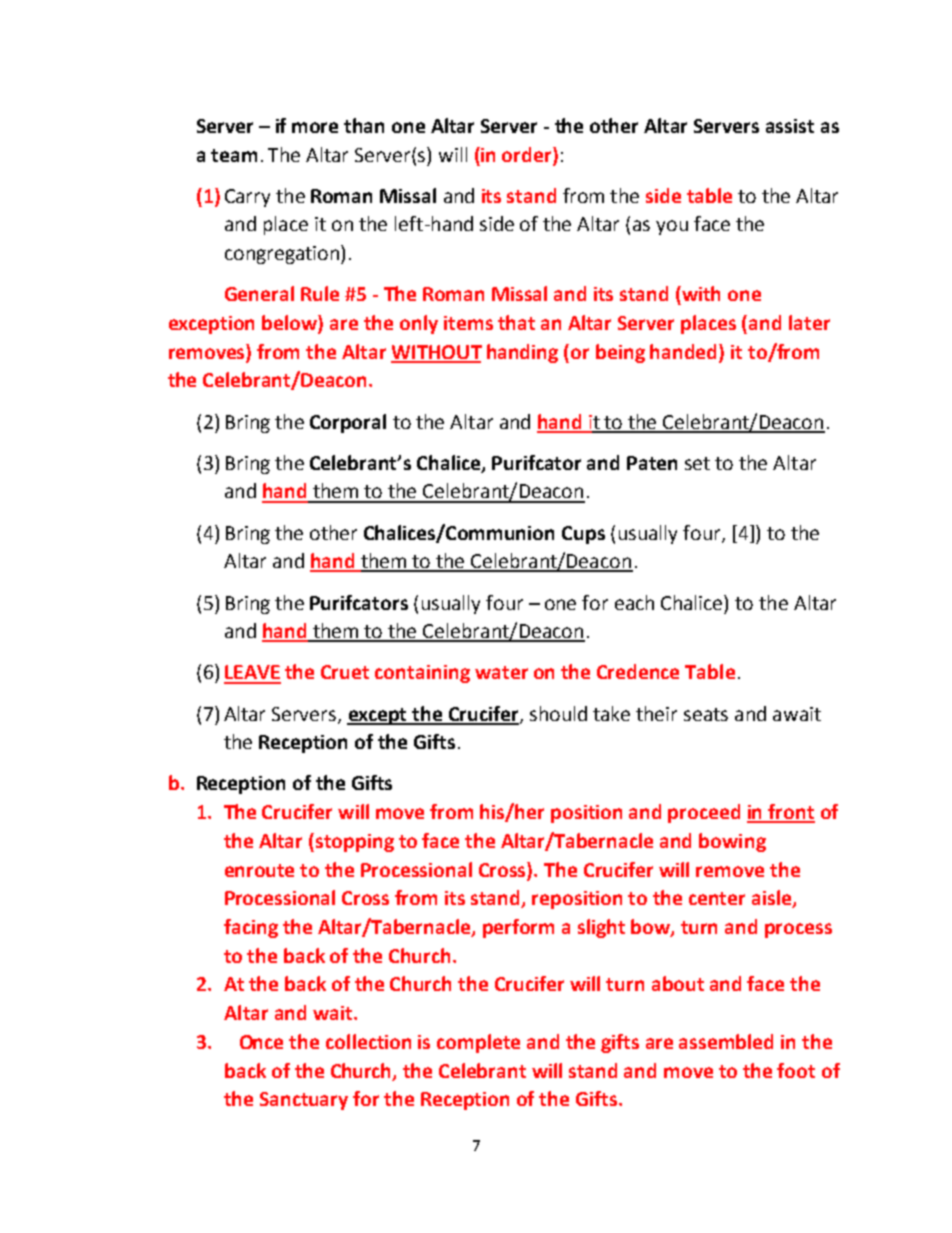 This page has height=1233, width=952. I want to click on Sanctuary, so click(304, 1101).
